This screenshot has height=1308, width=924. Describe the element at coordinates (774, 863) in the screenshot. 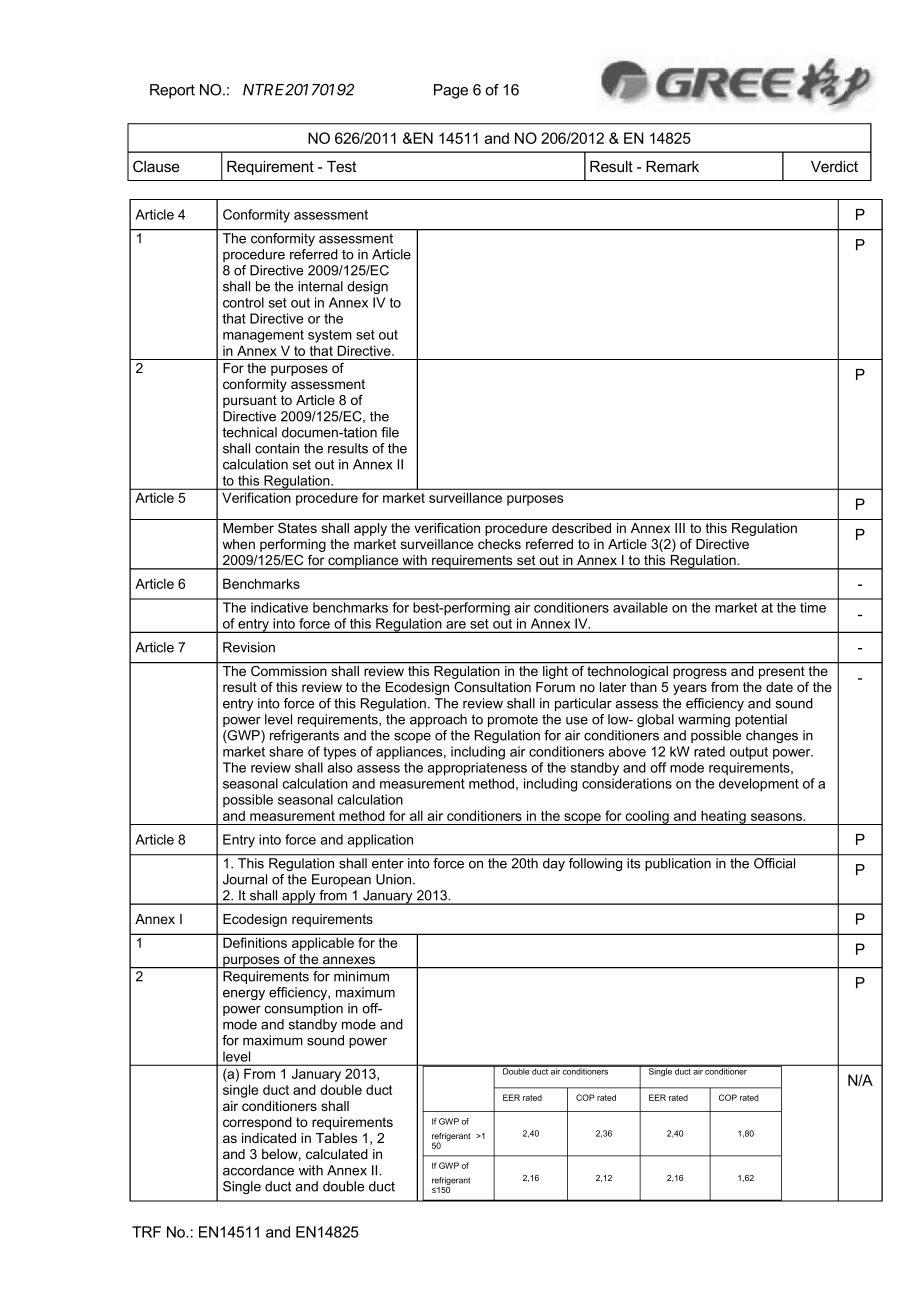

I see `Official` at that location.
